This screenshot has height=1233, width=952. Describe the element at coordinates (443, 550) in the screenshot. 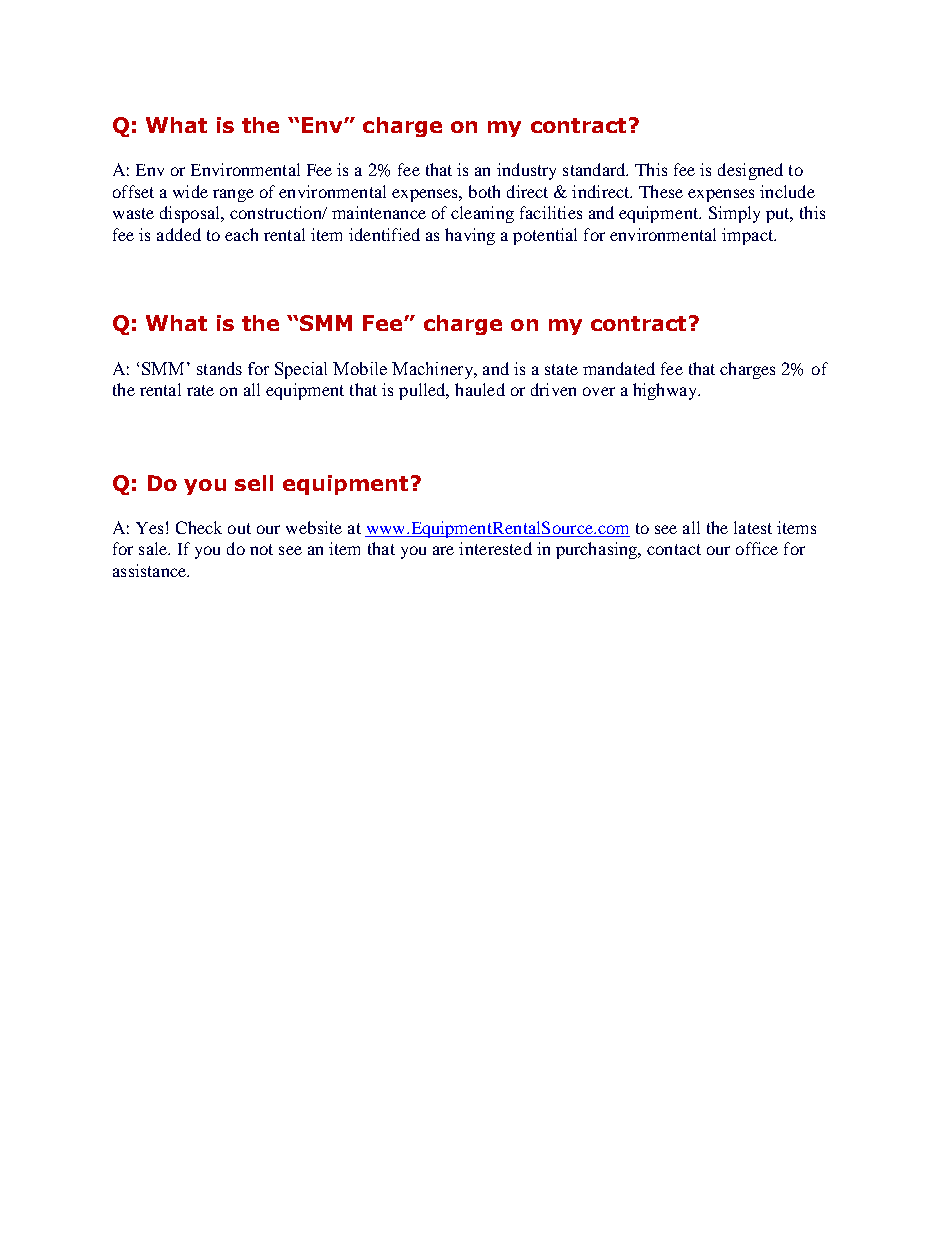

I see `are` at that location.
